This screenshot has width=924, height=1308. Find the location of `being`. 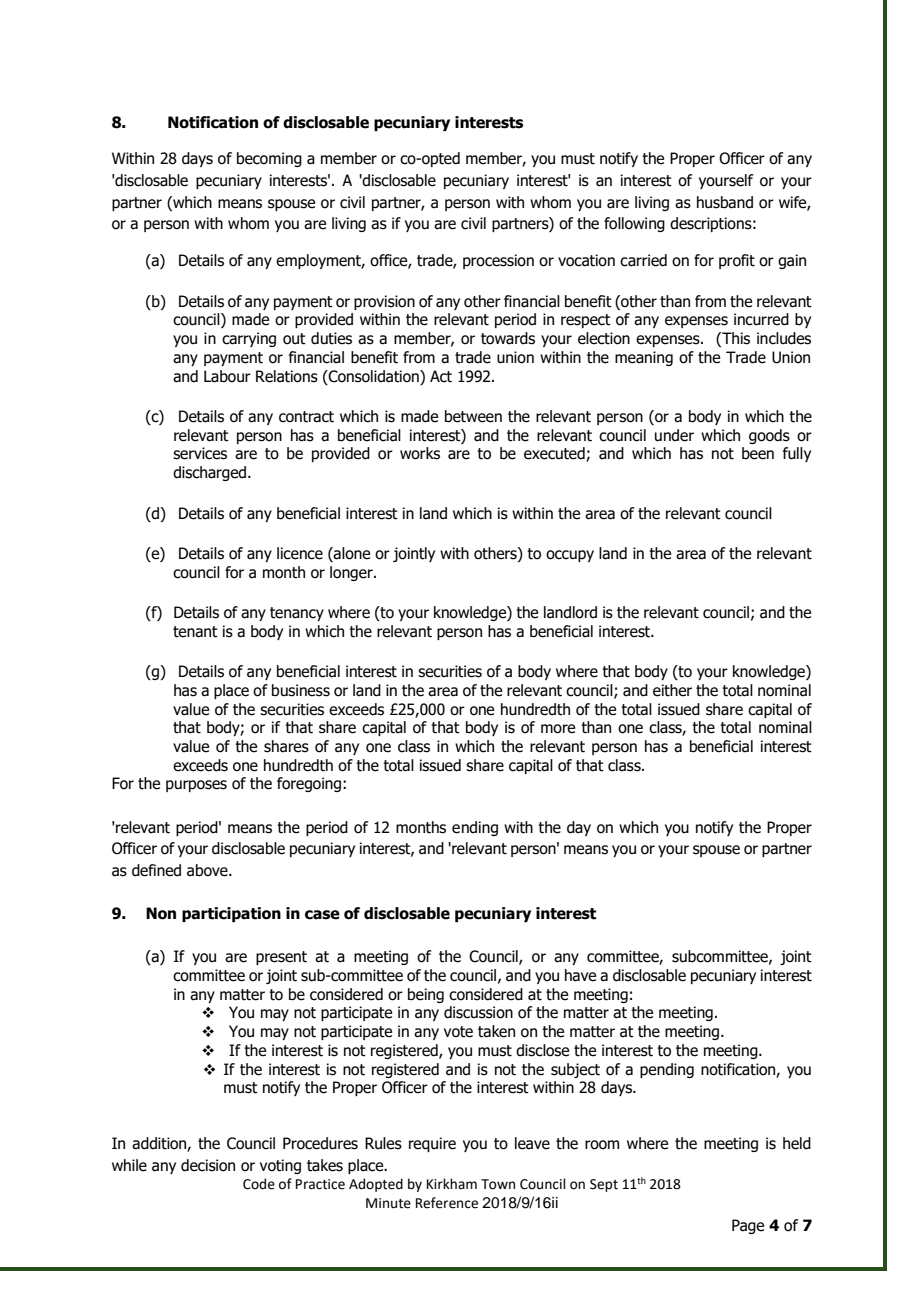

being is located at coordinates (426, 995).
